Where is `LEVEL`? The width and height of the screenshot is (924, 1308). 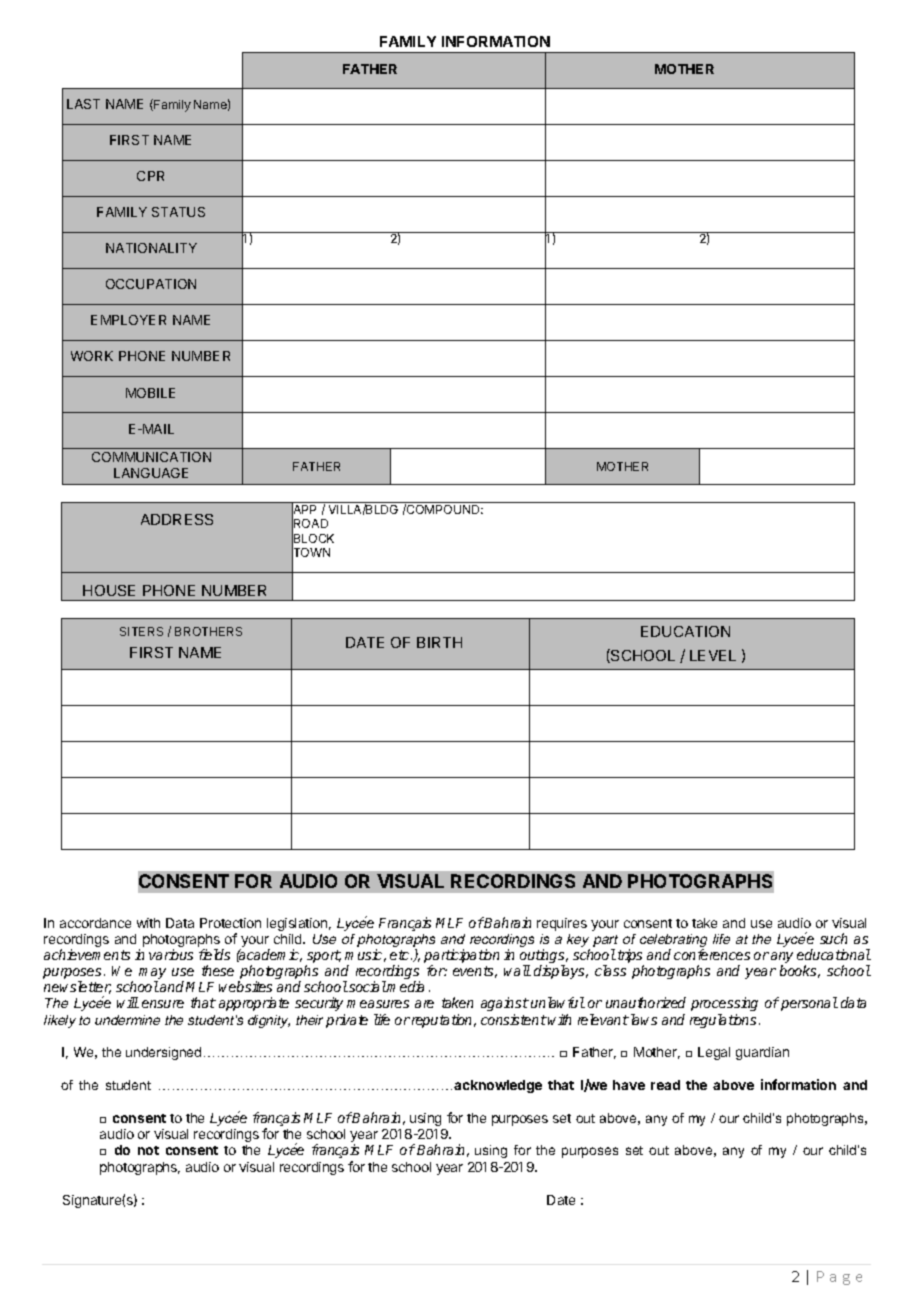
LEVEL is located at coordinates (713, 655).
